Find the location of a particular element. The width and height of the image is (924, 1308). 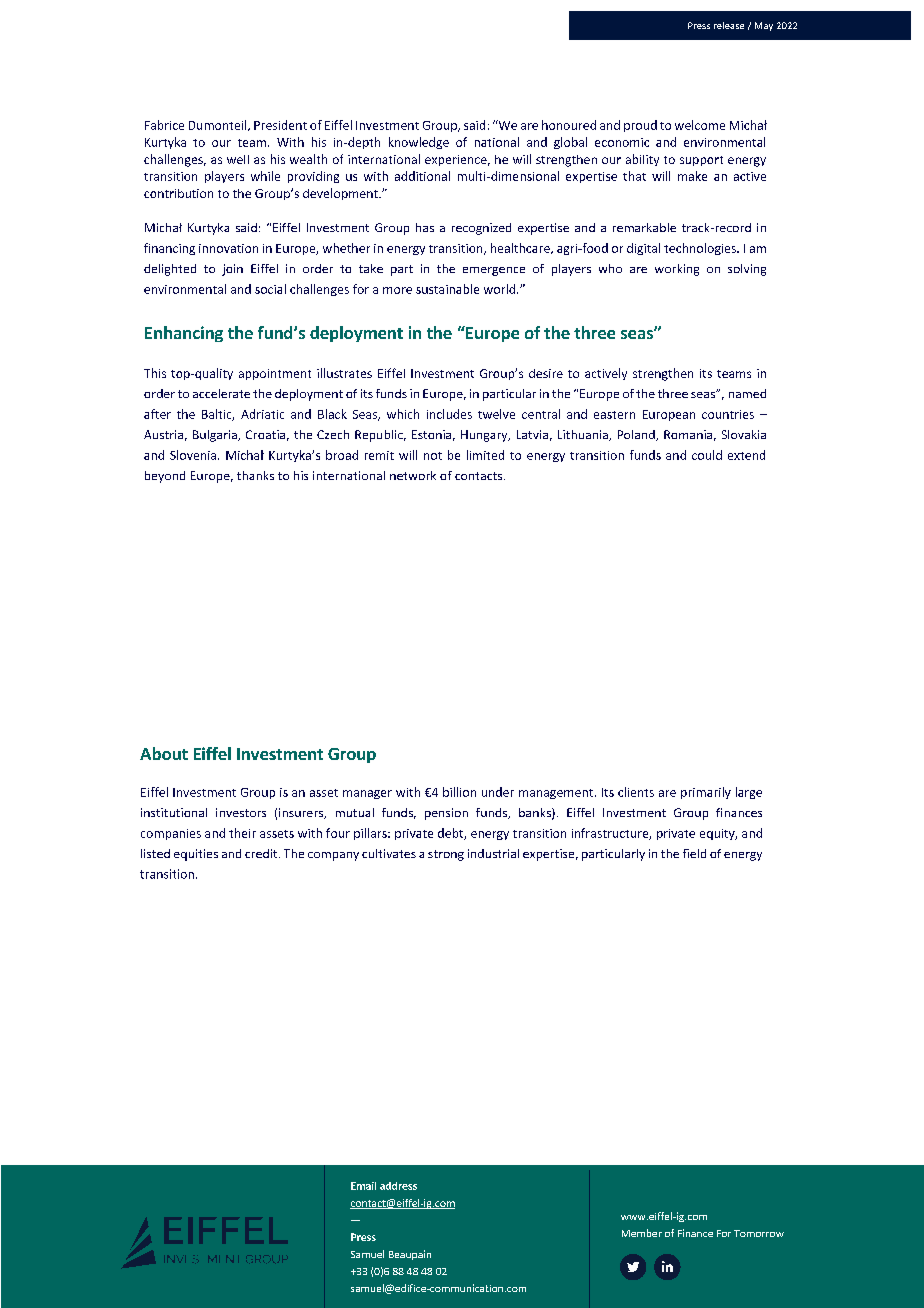

Email is located at coordinates (363, 1186).
